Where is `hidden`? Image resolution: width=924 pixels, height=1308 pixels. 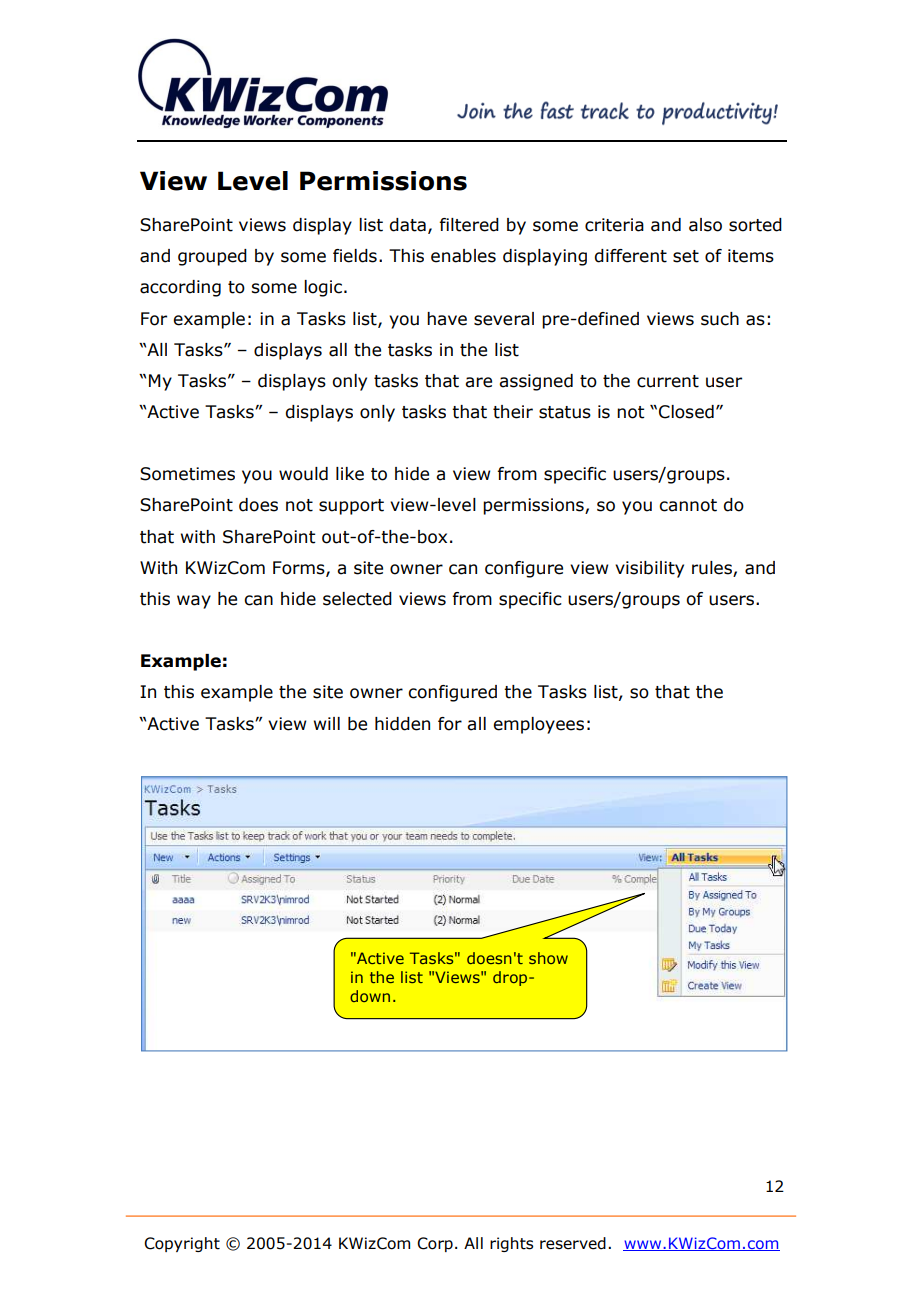 hidden is located at coordinates (402, 724).
